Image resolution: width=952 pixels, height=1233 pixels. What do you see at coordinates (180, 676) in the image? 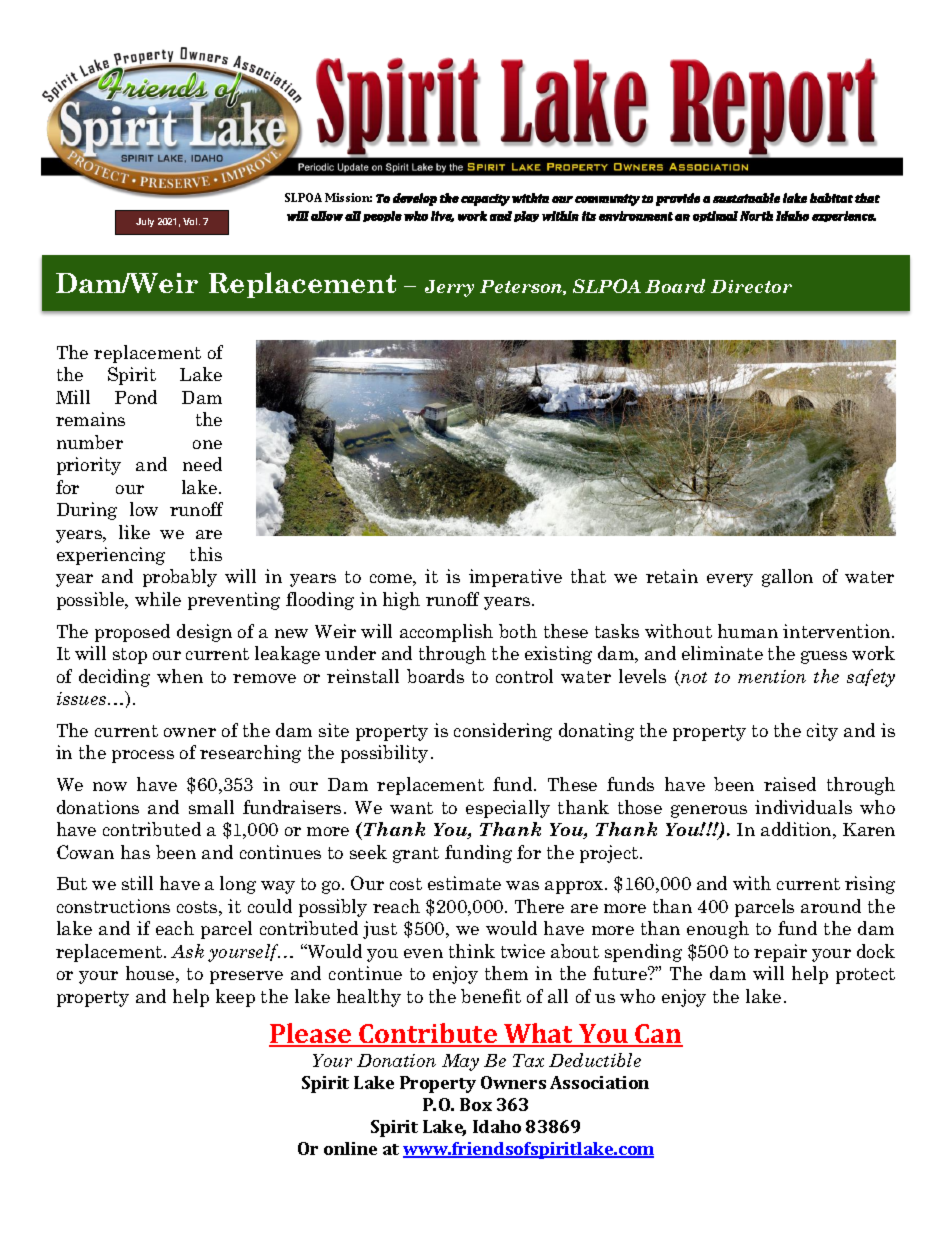
I see `when` at bounding box center [180, 676].
